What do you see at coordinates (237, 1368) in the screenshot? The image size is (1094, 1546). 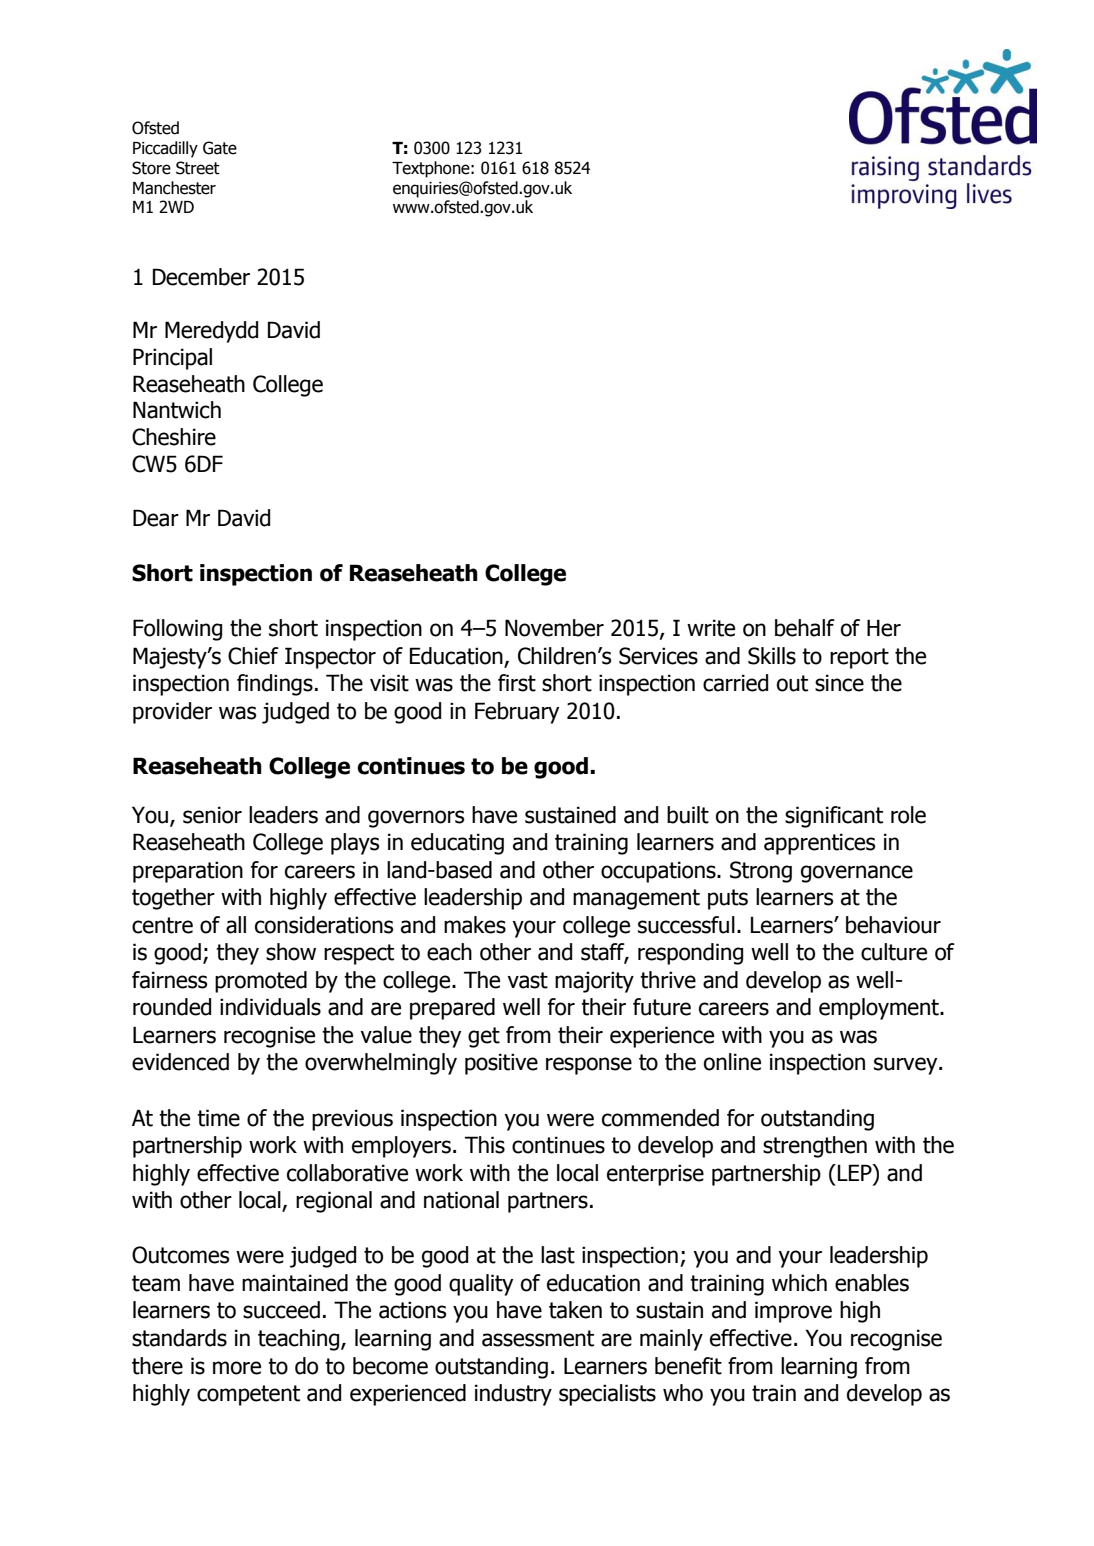 I see `more` at bounding box center [237, 1368].
